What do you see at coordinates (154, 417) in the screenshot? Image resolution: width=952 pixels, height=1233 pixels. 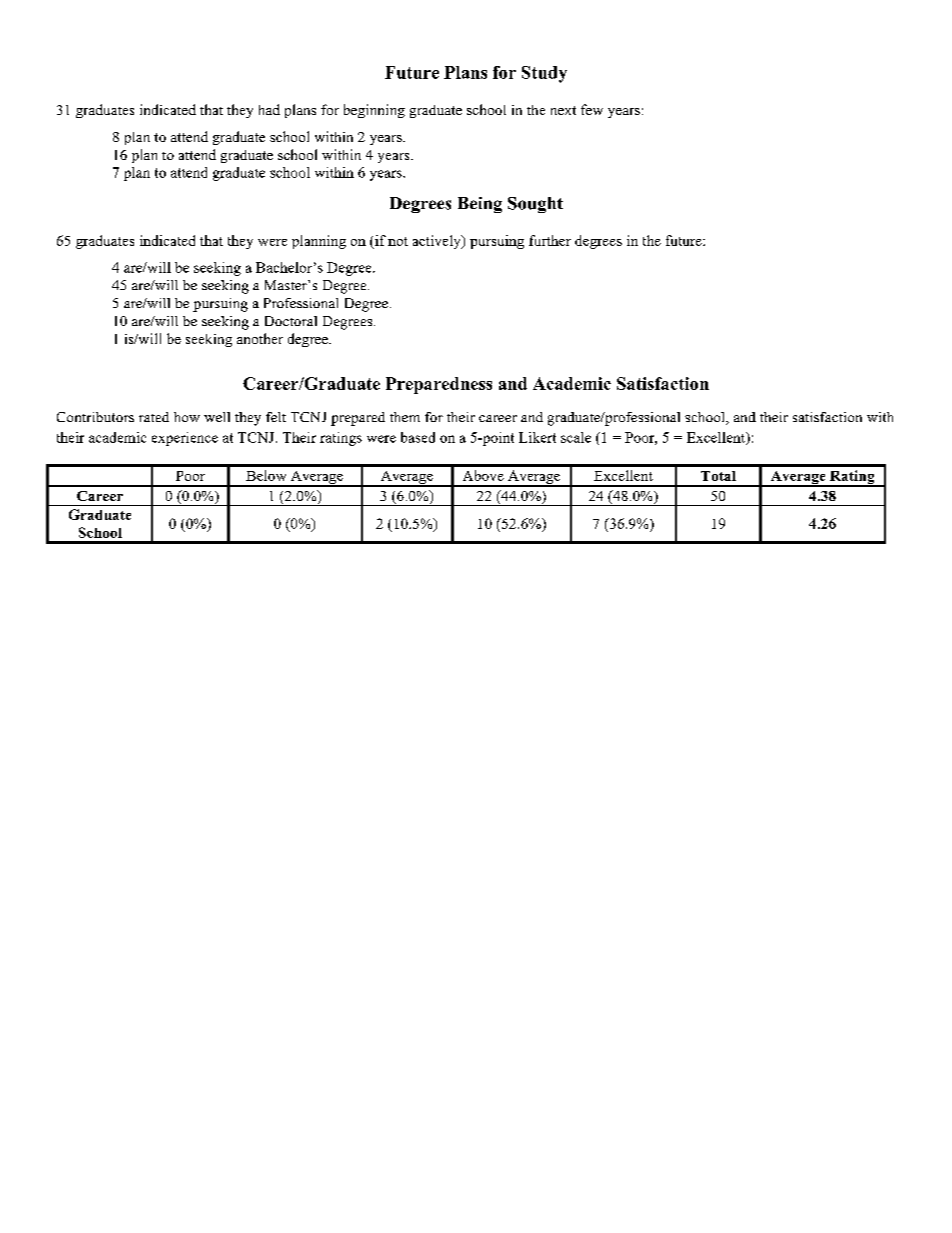 I see `rated` at bounding box center [154, 417].
